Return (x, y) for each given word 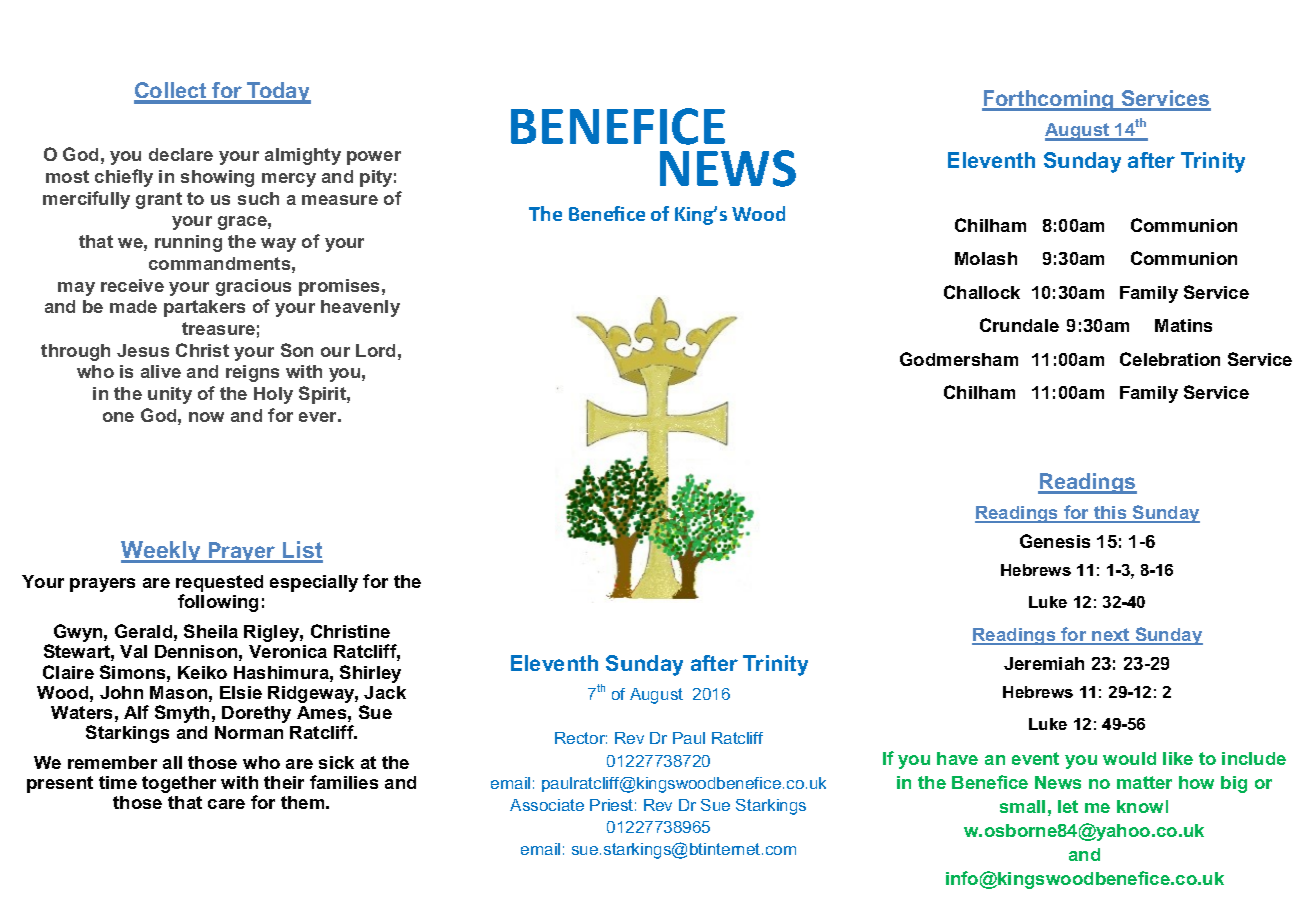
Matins (1183, 325)
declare (181, 154)
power (374, 158)
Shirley (370, 674)
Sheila (211, 631)
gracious (253, 287)
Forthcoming (1049, 100)
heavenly (360, 308)
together (179, 784)
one (118, 417)
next (1111, 636)
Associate (547, 805)
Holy (273, 395)
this (1110, 514)
